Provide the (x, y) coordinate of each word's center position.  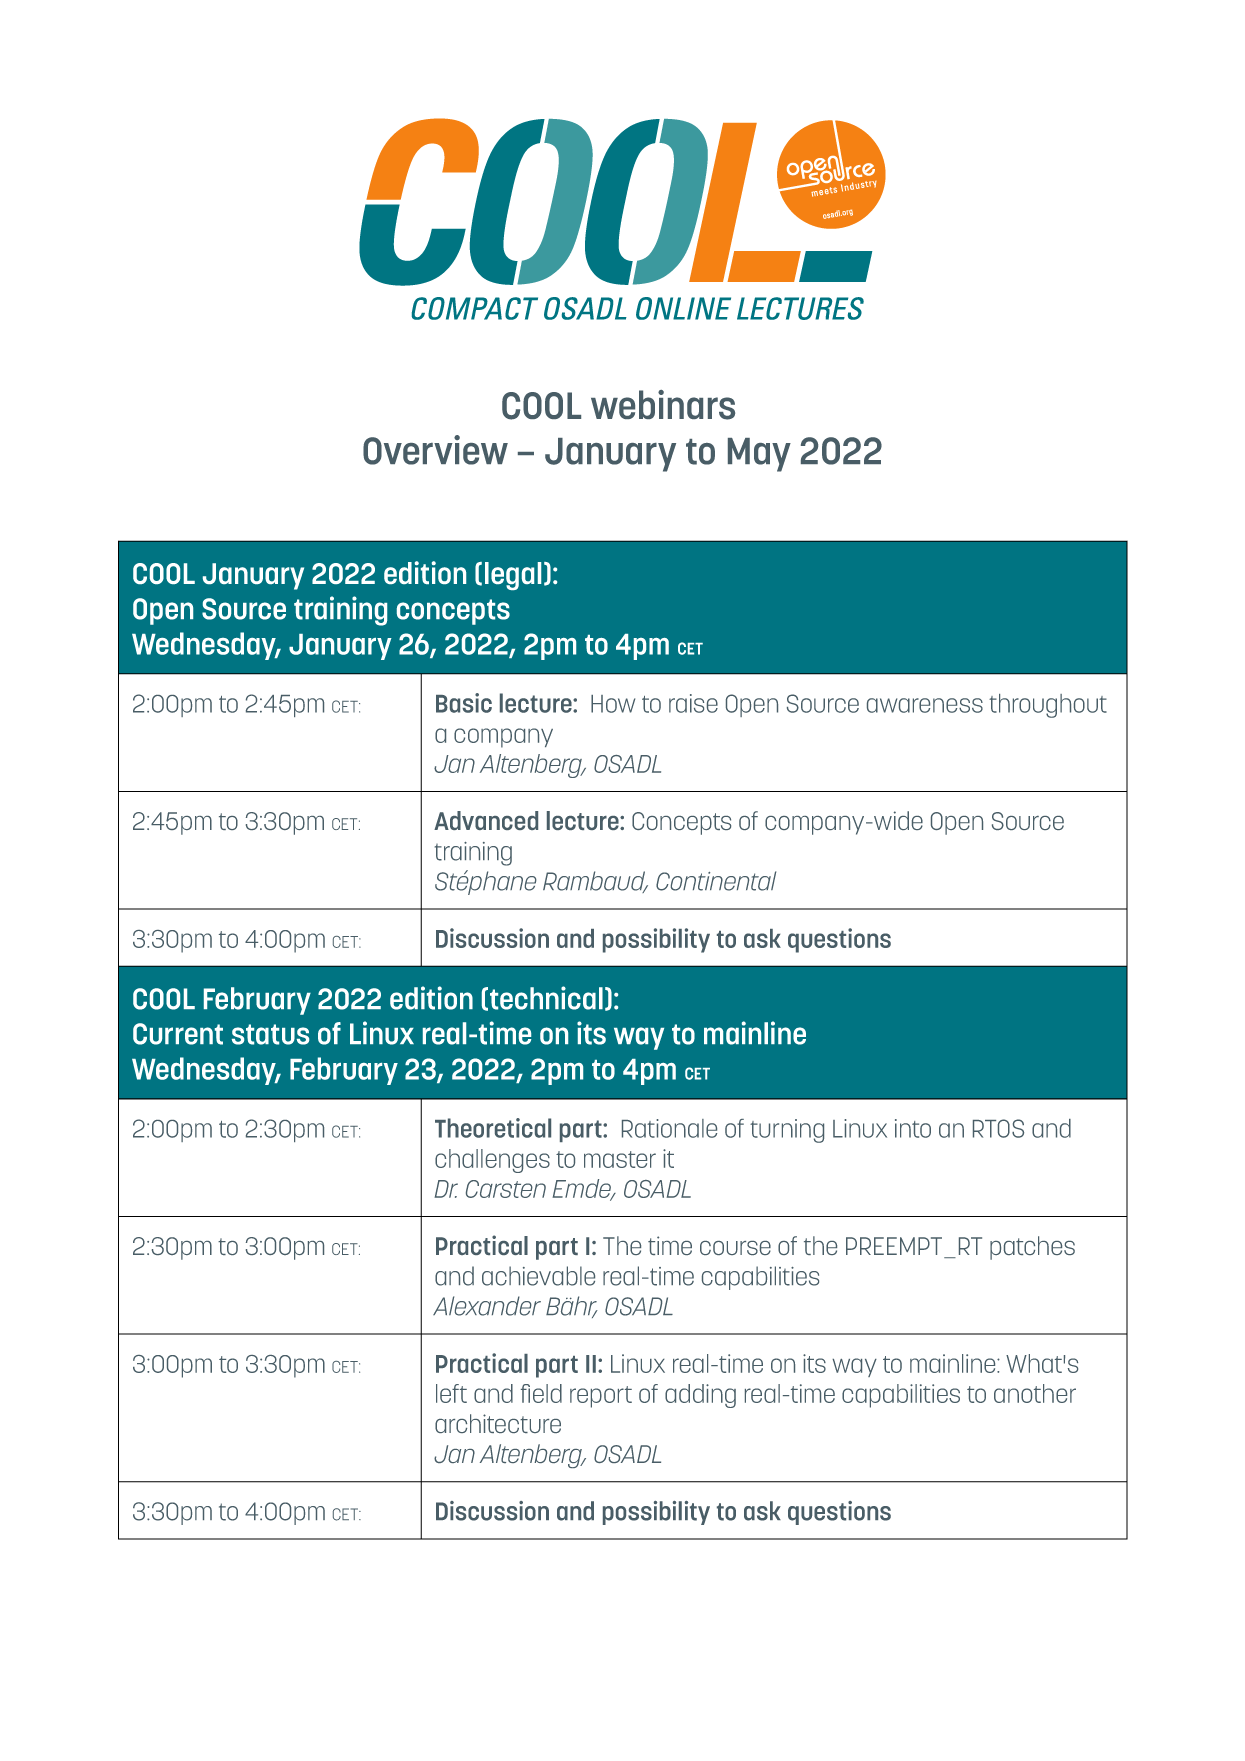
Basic (464, 703)
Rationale (669, 1128)
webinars (663, 405)
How (613, 704)
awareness (925, 705)
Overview (435, 450)
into (913, 1128)
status (270, 1034)
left (451, 1393)
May (759, 455)
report (601, 1397)
